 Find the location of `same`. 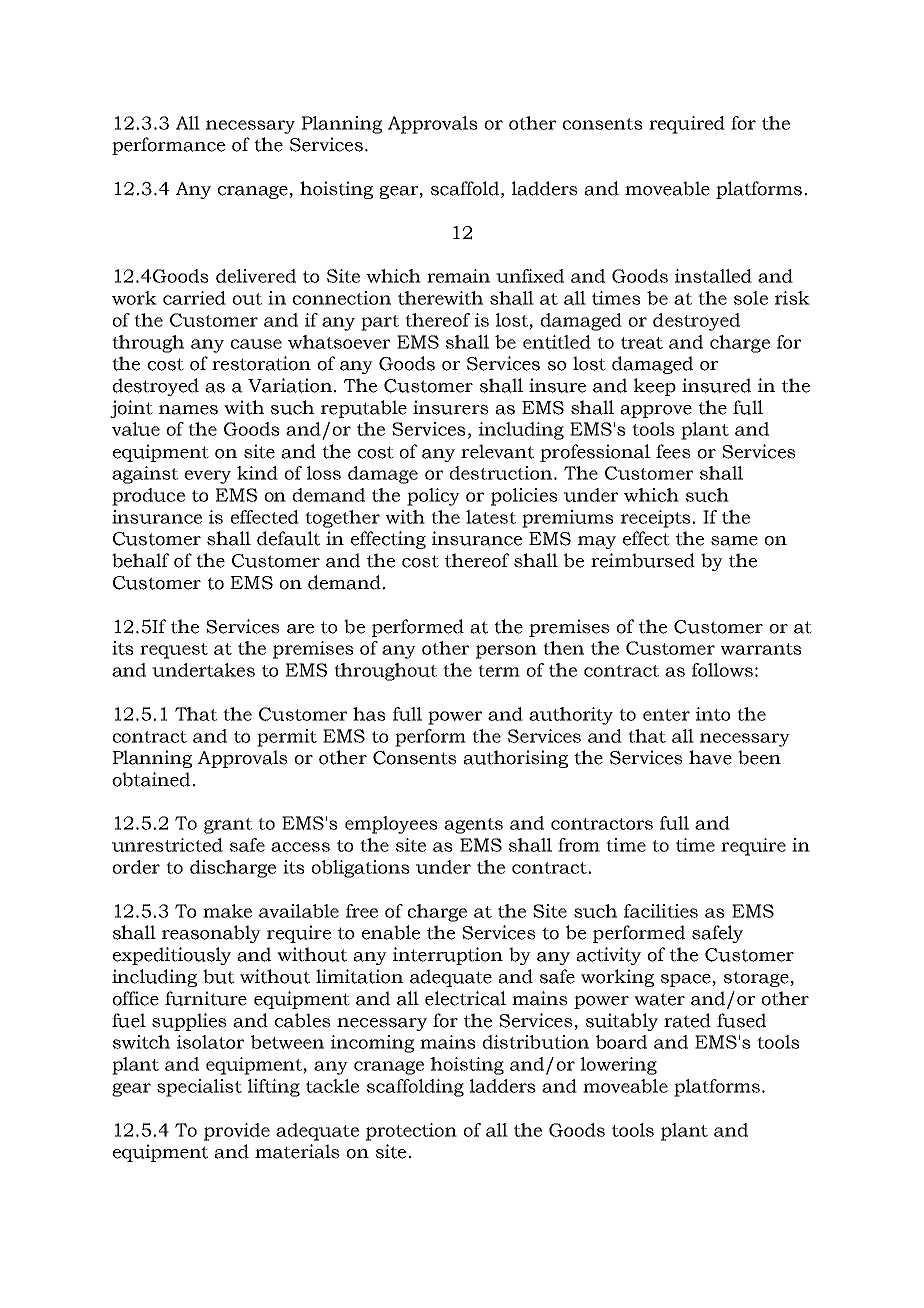

same is located at coordinates (734, 541).
